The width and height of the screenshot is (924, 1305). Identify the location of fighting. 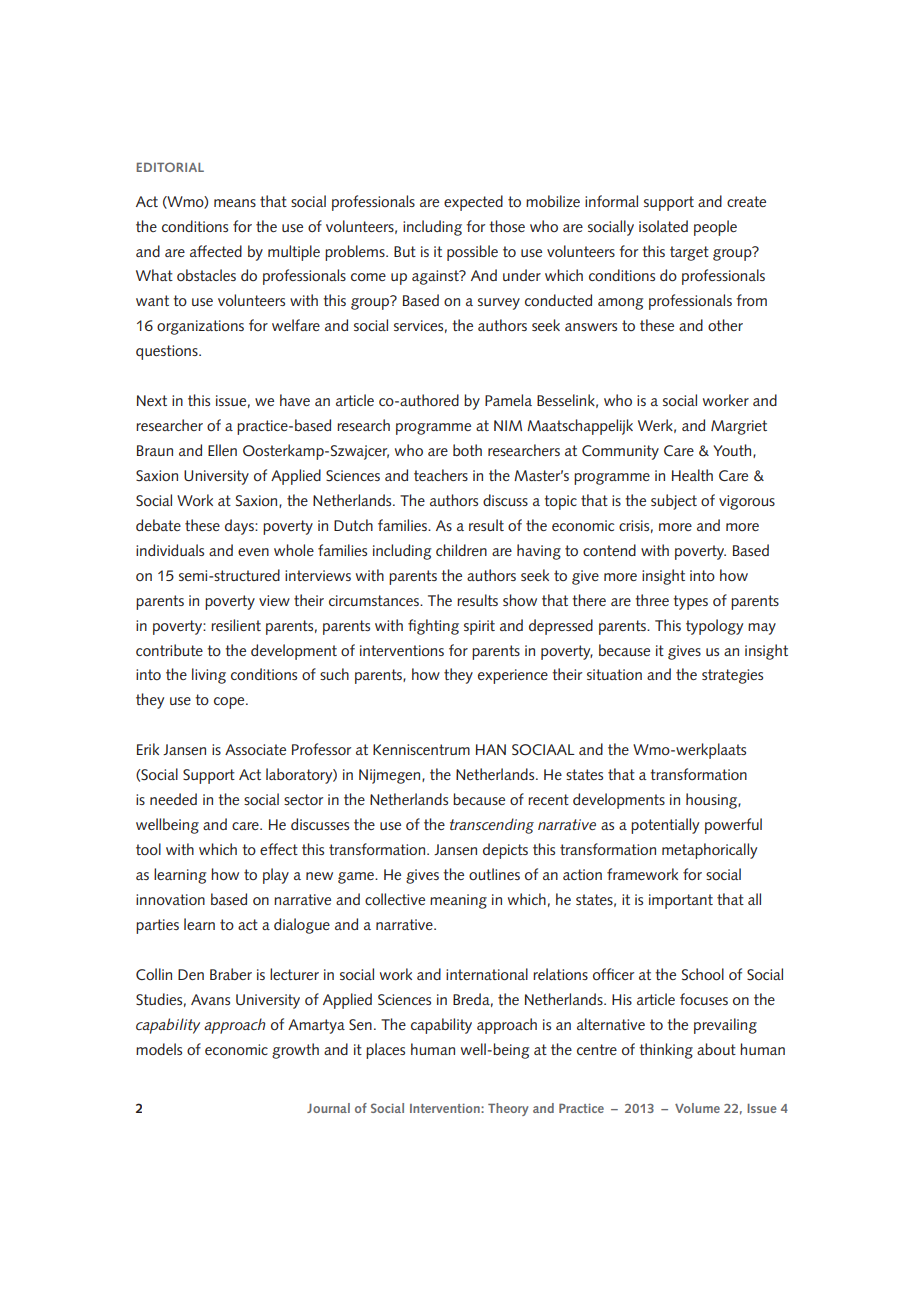
(433, 627).
